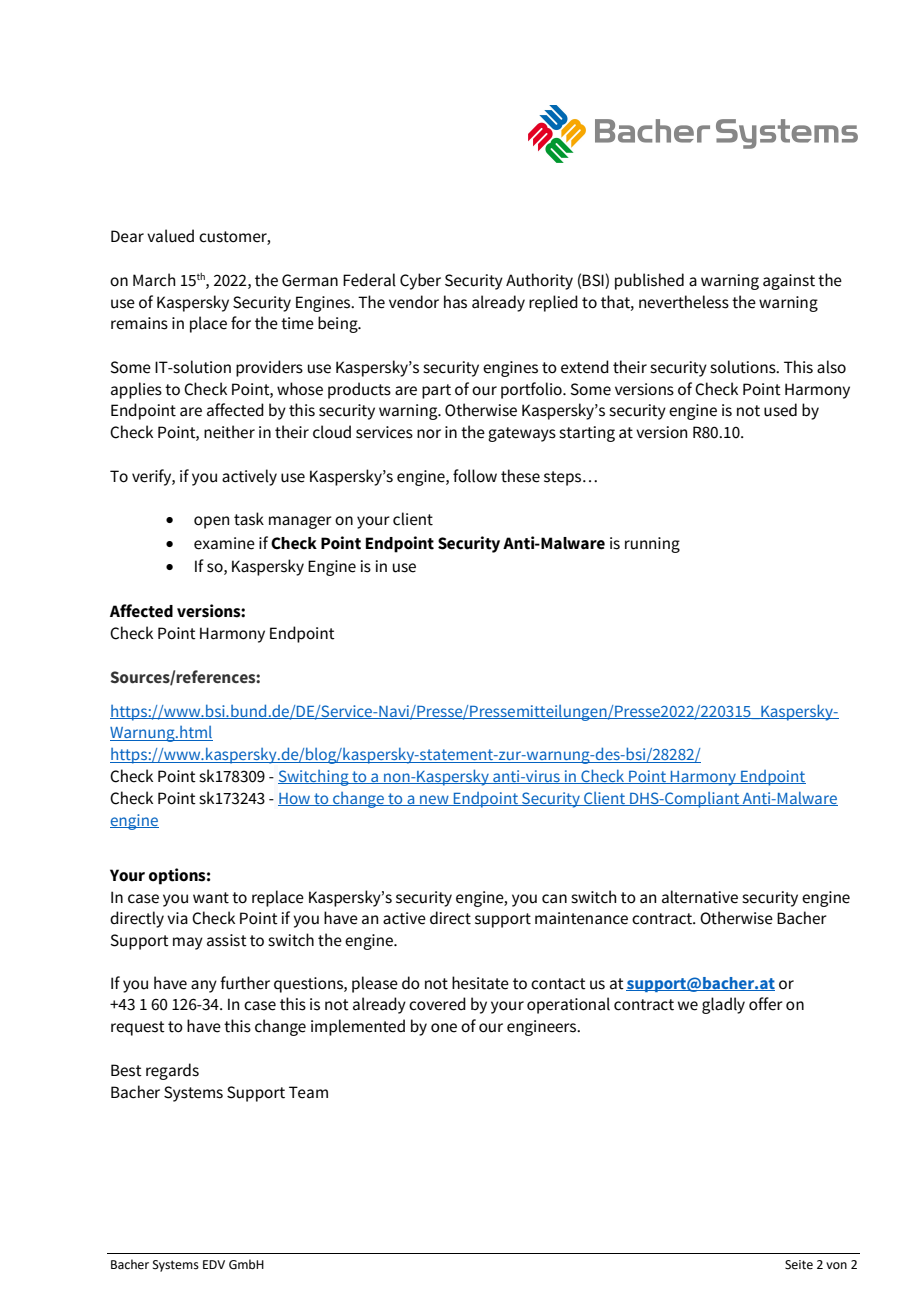  I want to click on can, so click(554, 899).
